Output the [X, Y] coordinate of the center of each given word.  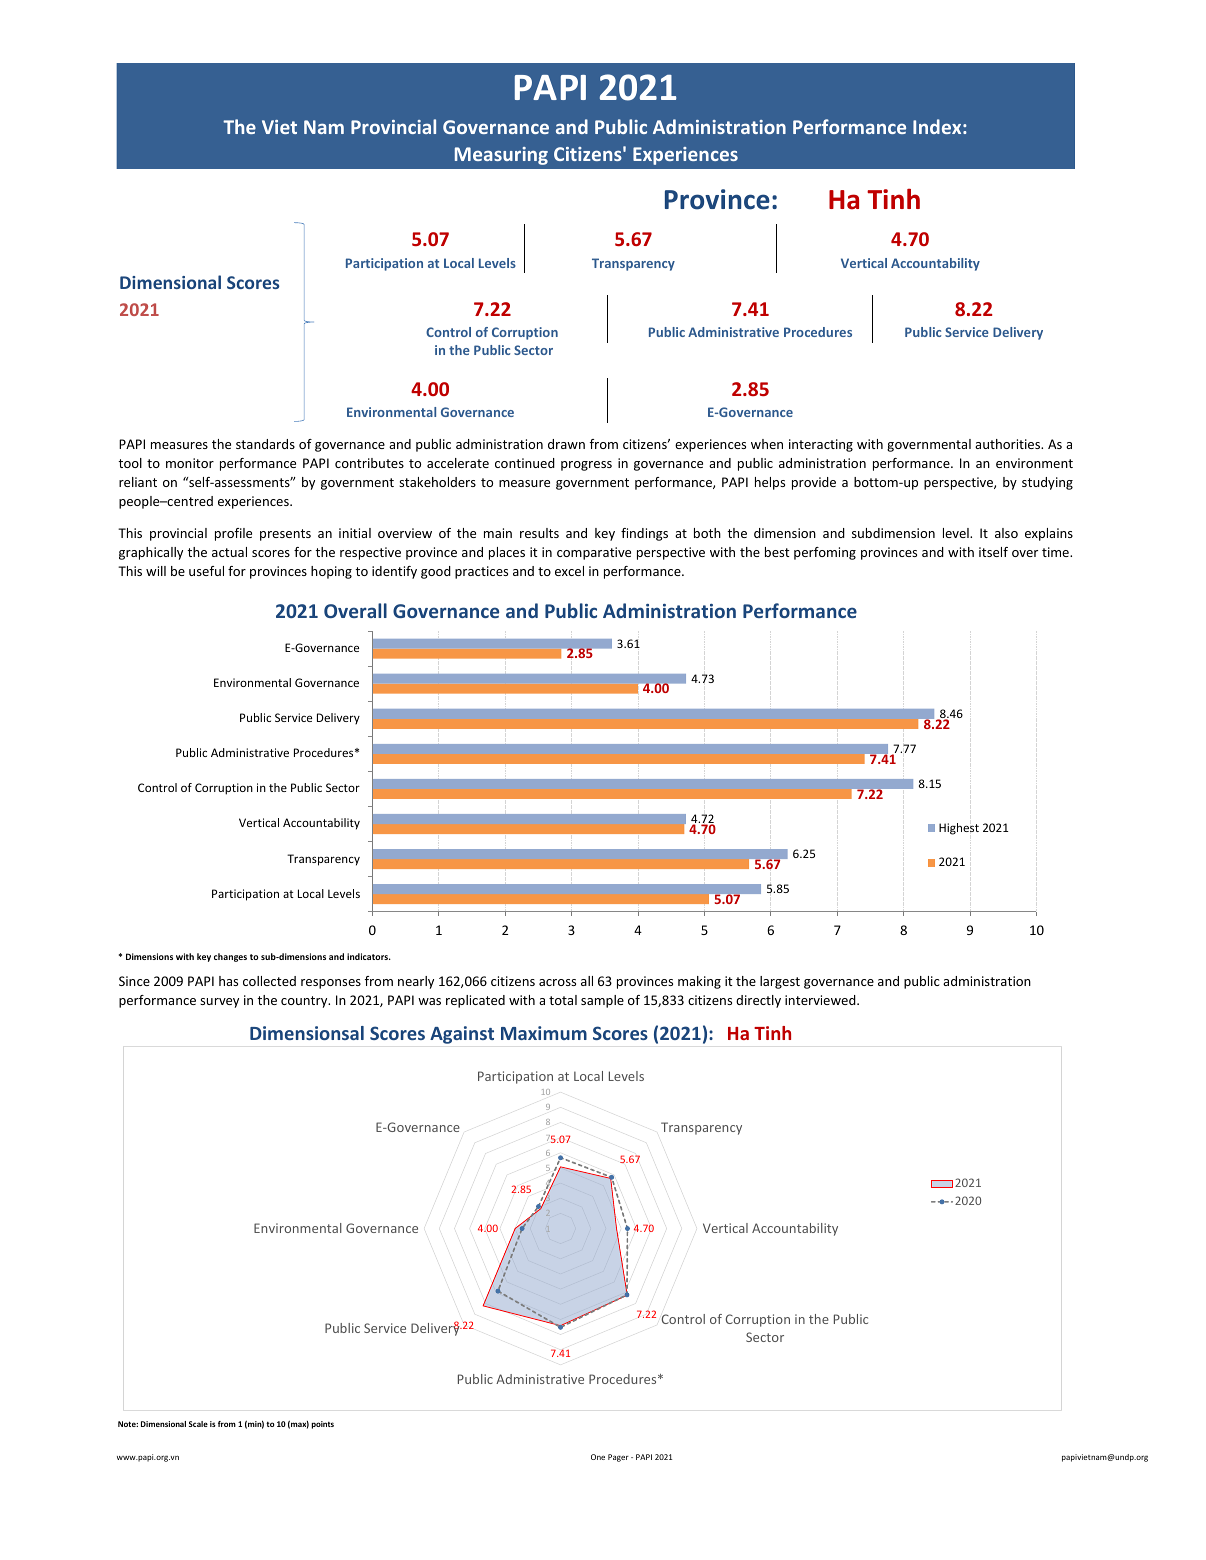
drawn [566, 444]
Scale [198, 1424]
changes [230, 957]
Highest [959, 829]
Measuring [501, 156]
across [557, 982]
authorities [1008, 444]
